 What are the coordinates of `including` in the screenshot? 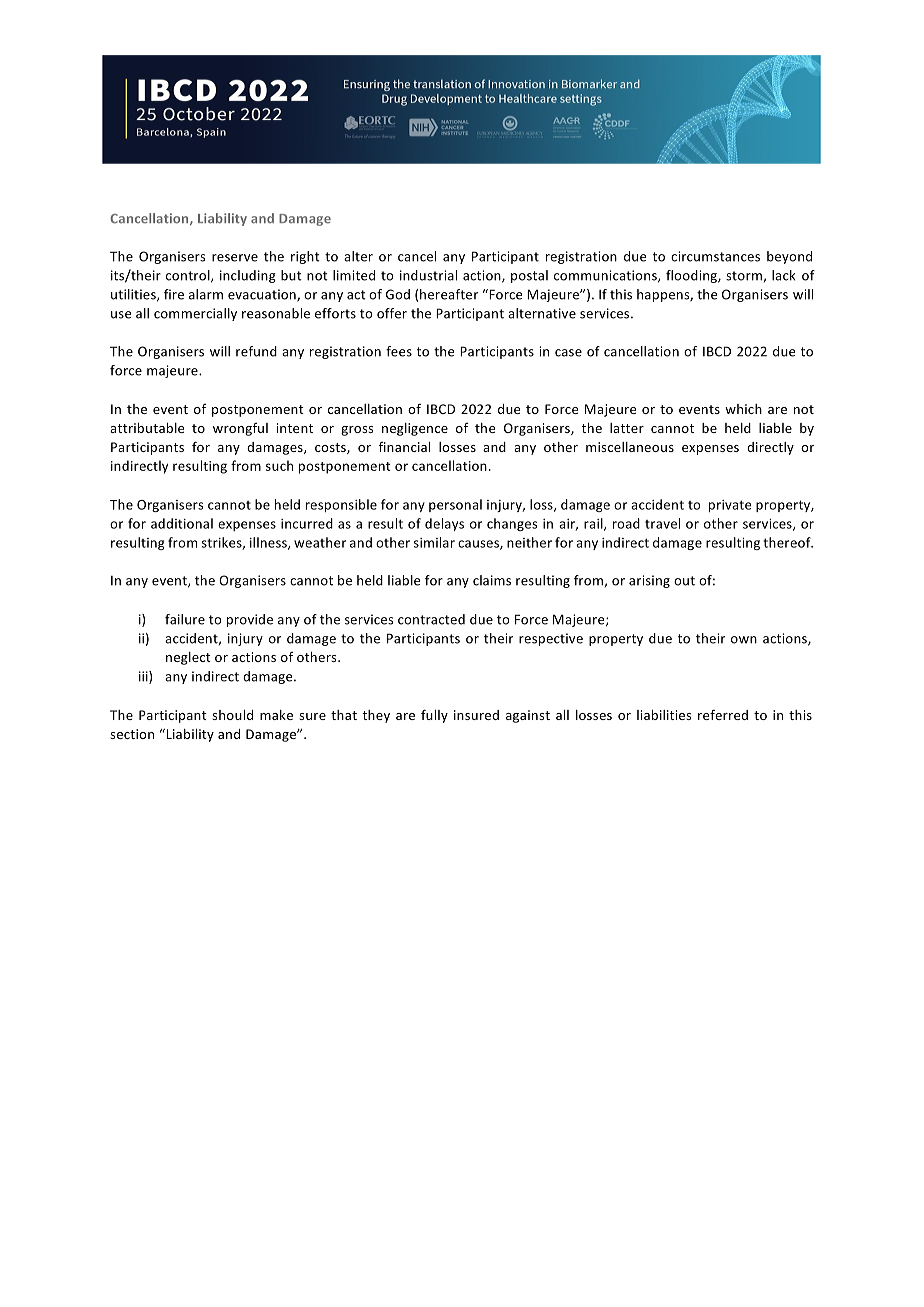 It's located at (248, 276).
